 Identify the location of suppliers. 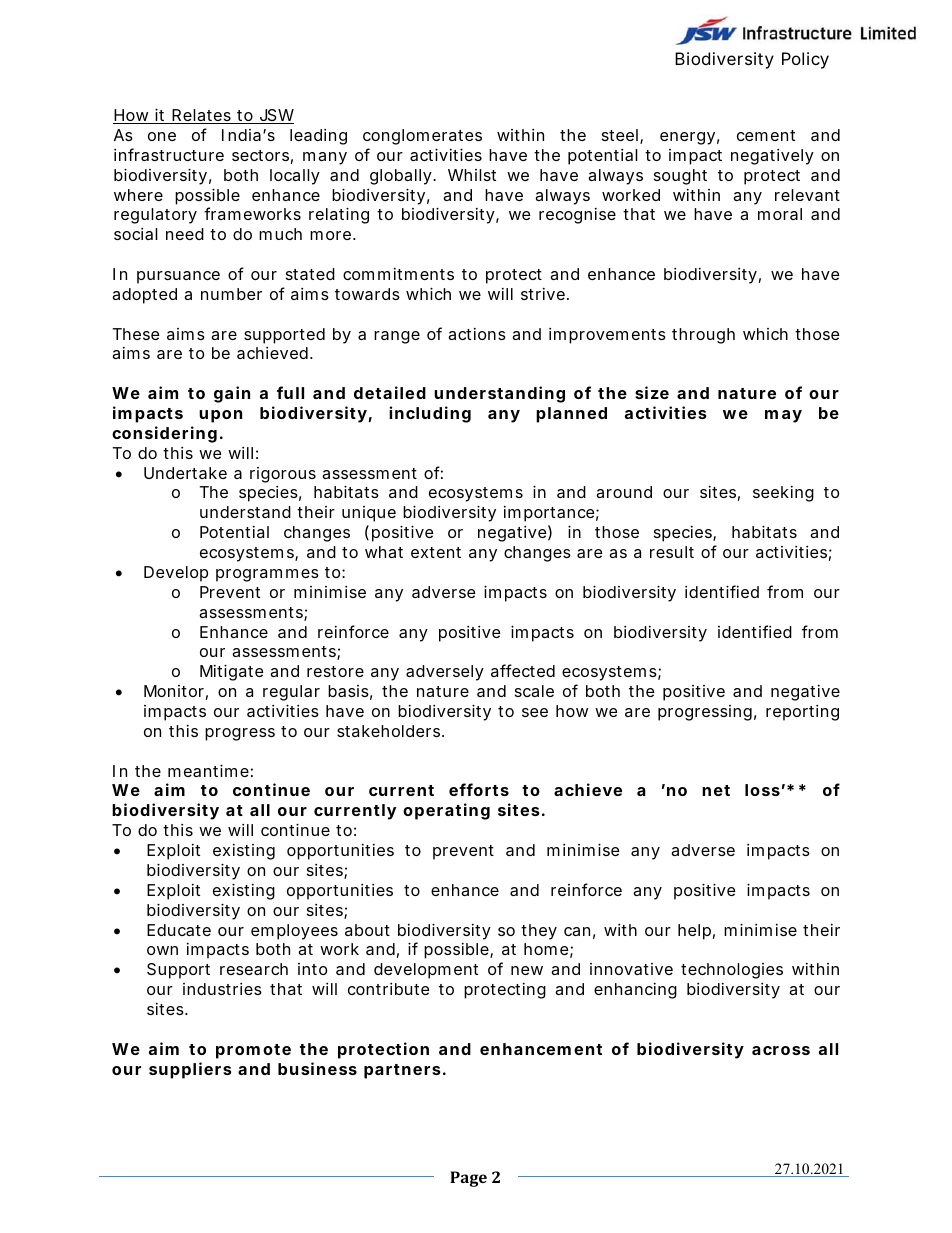
(190, 1070).
